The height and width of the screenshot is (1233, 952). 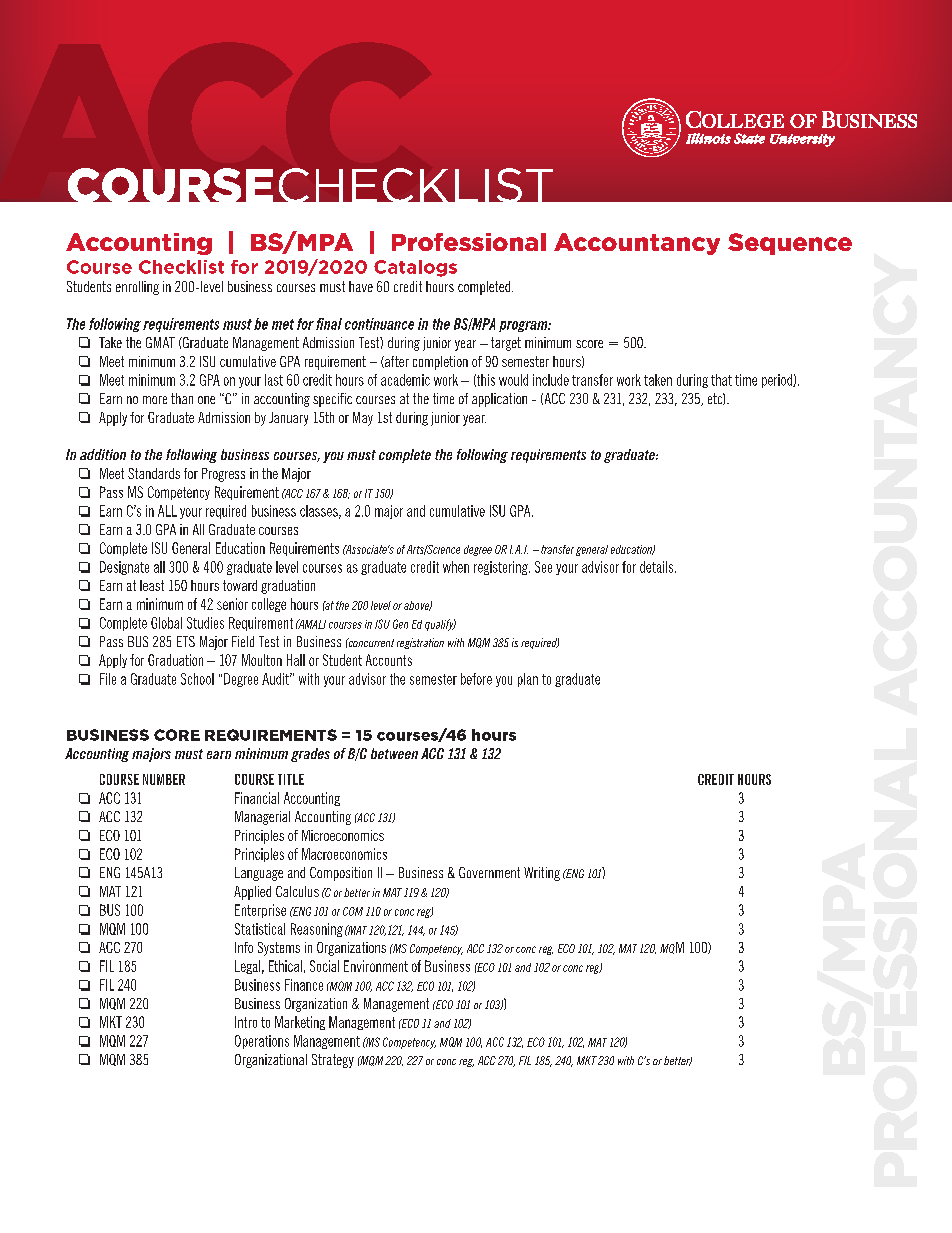 I want to click on Sequence, so click(x=790, y=244).
